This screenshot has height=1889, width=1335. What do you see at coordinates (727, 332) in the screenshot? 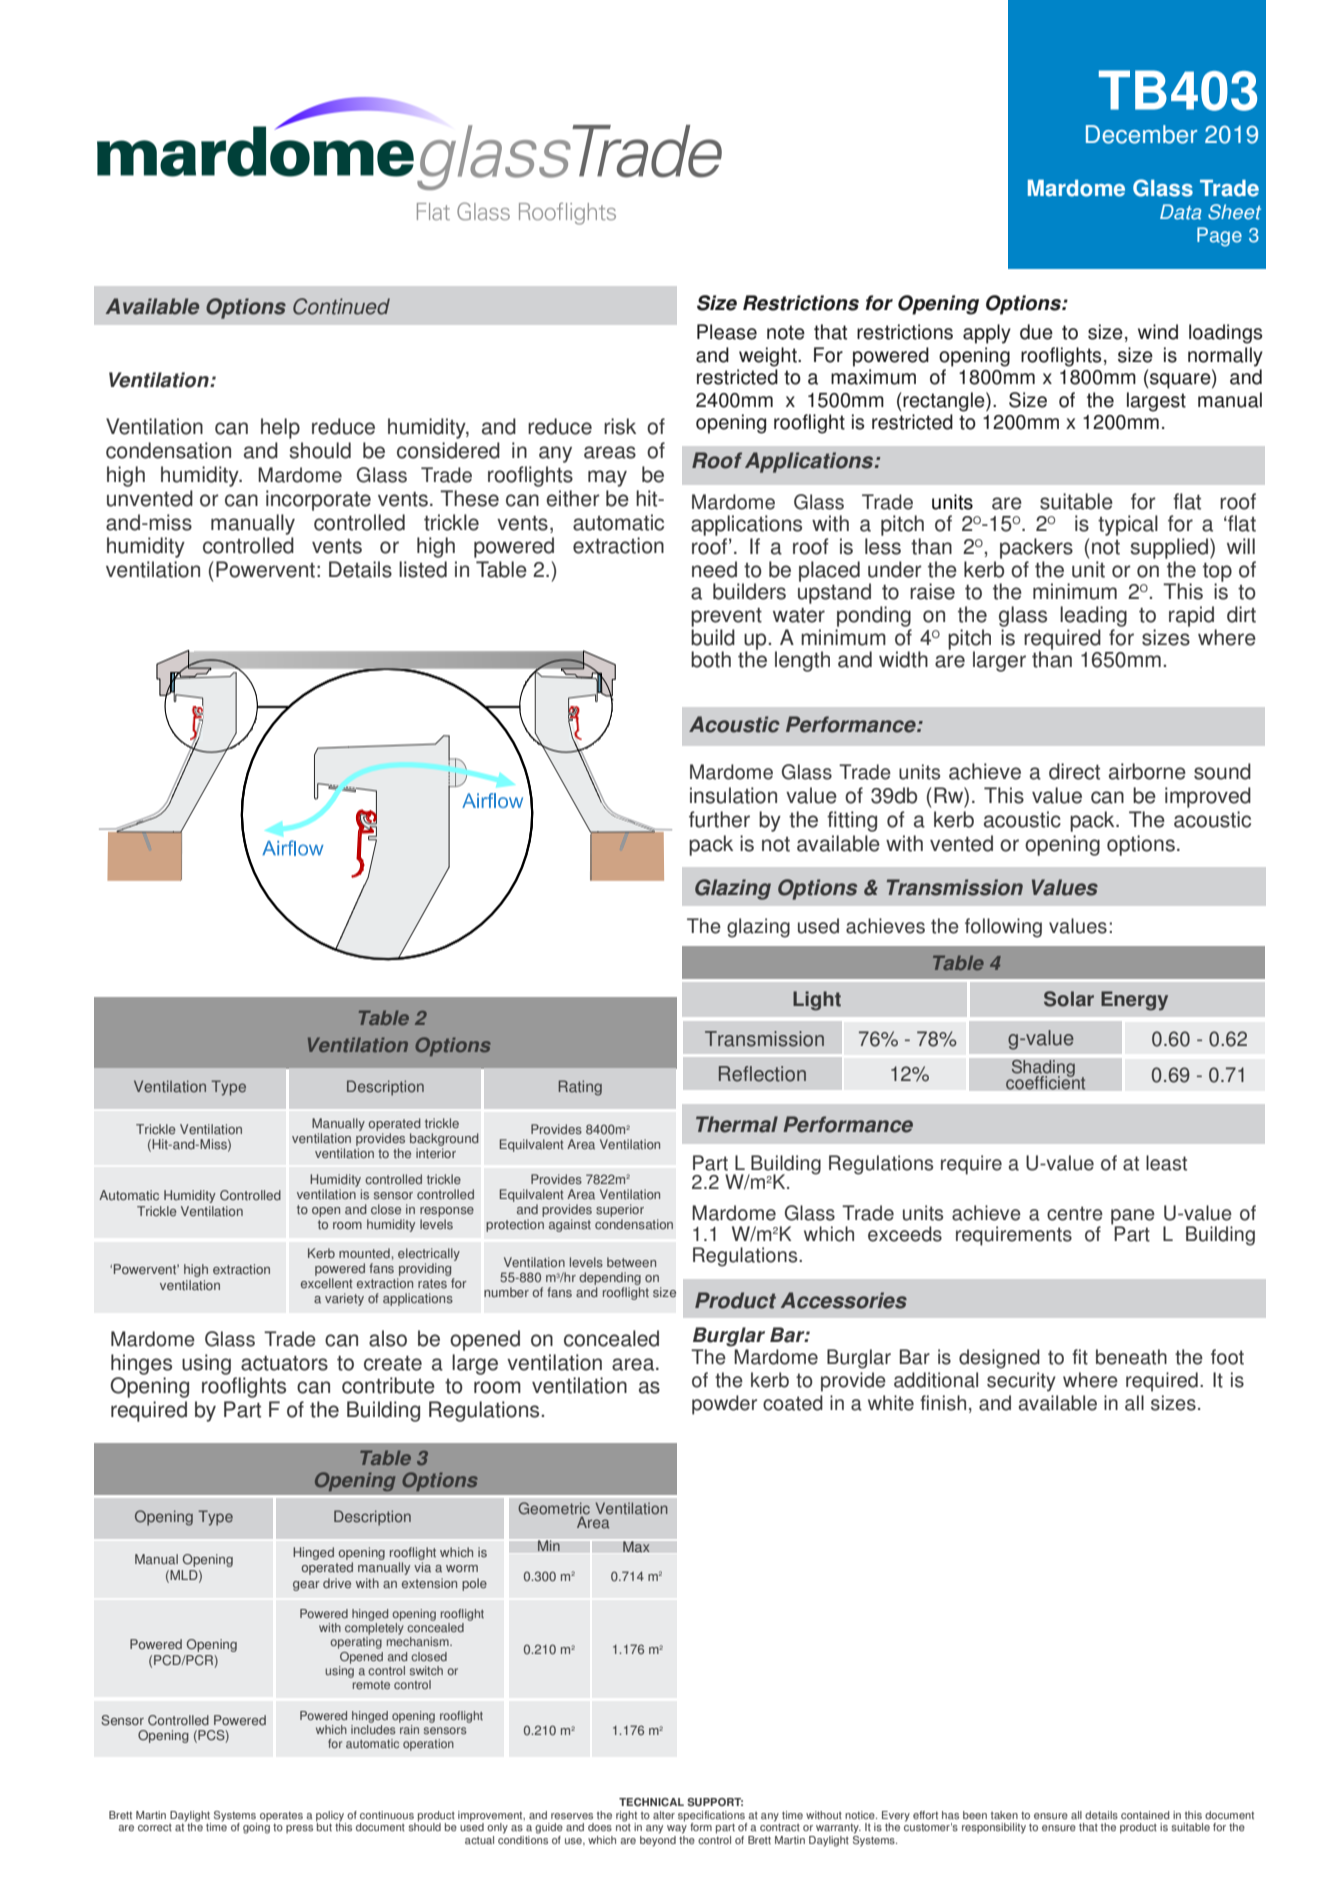
I see `Please` at bounding box center [727, 332].
